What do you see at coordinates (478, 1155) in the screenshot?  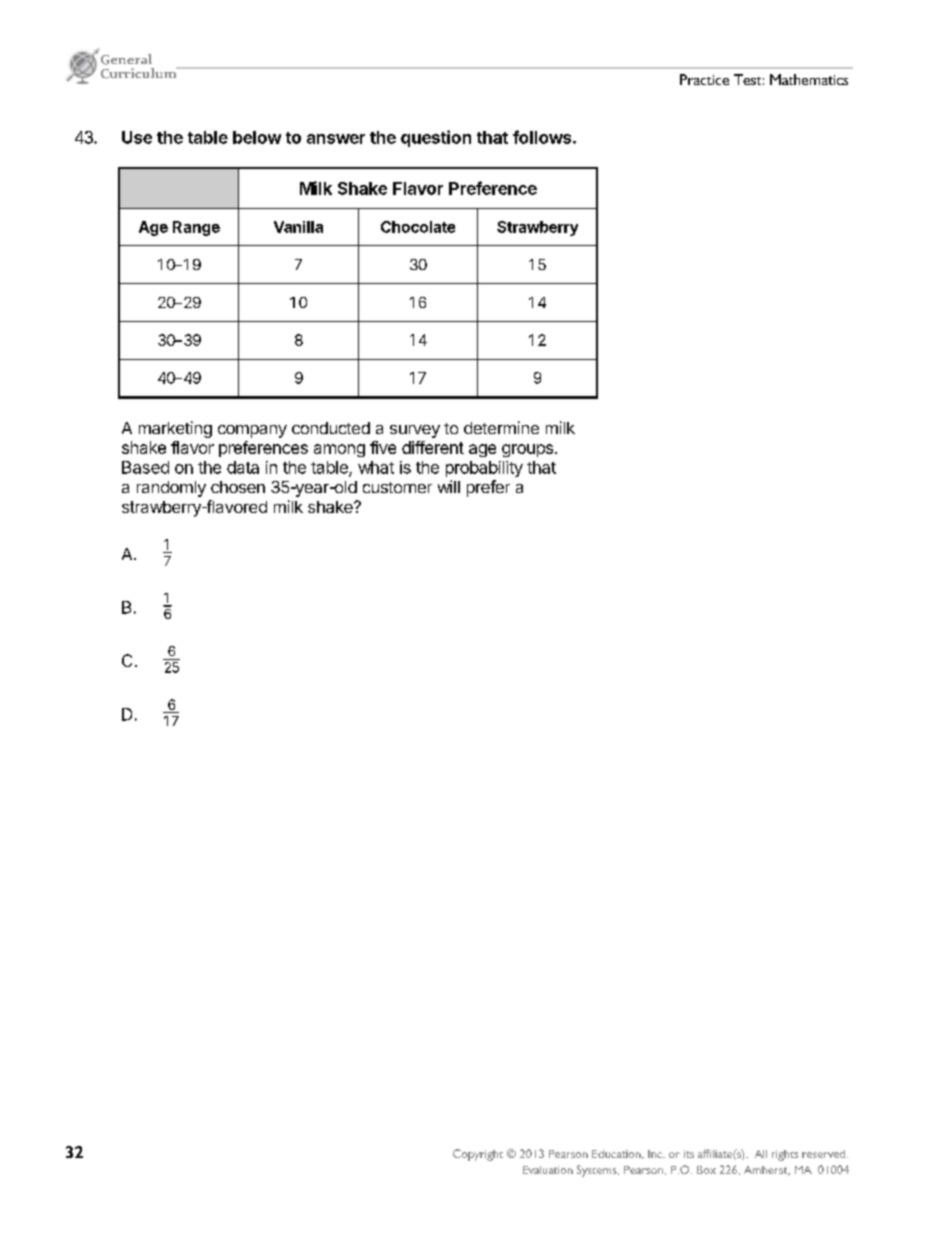 I see `Copyright` at bounding box center [478, 1155].
